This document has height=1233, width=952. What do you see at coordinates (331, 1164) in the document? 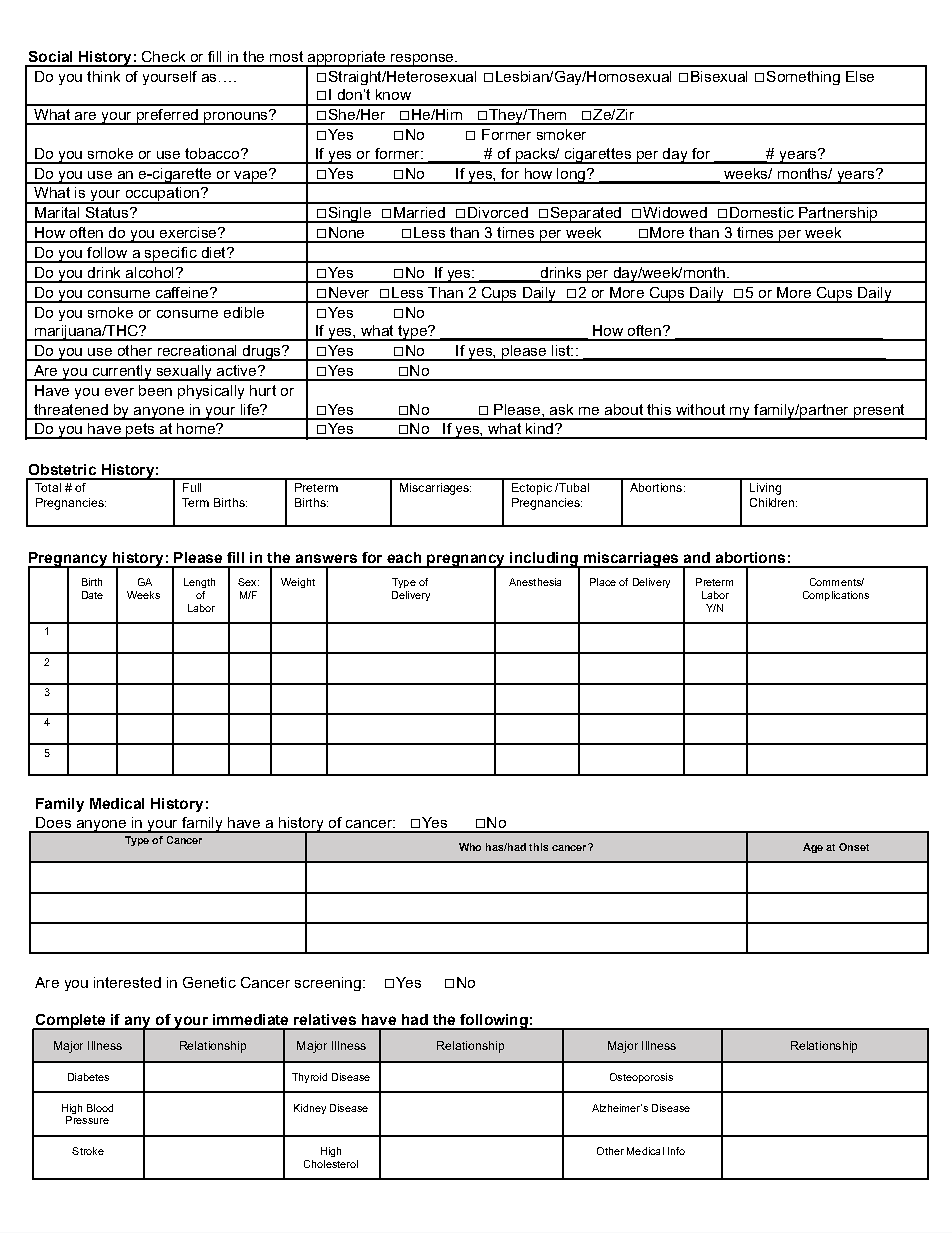
I see `Cholesterol` at bounding box center [331, 1164].
